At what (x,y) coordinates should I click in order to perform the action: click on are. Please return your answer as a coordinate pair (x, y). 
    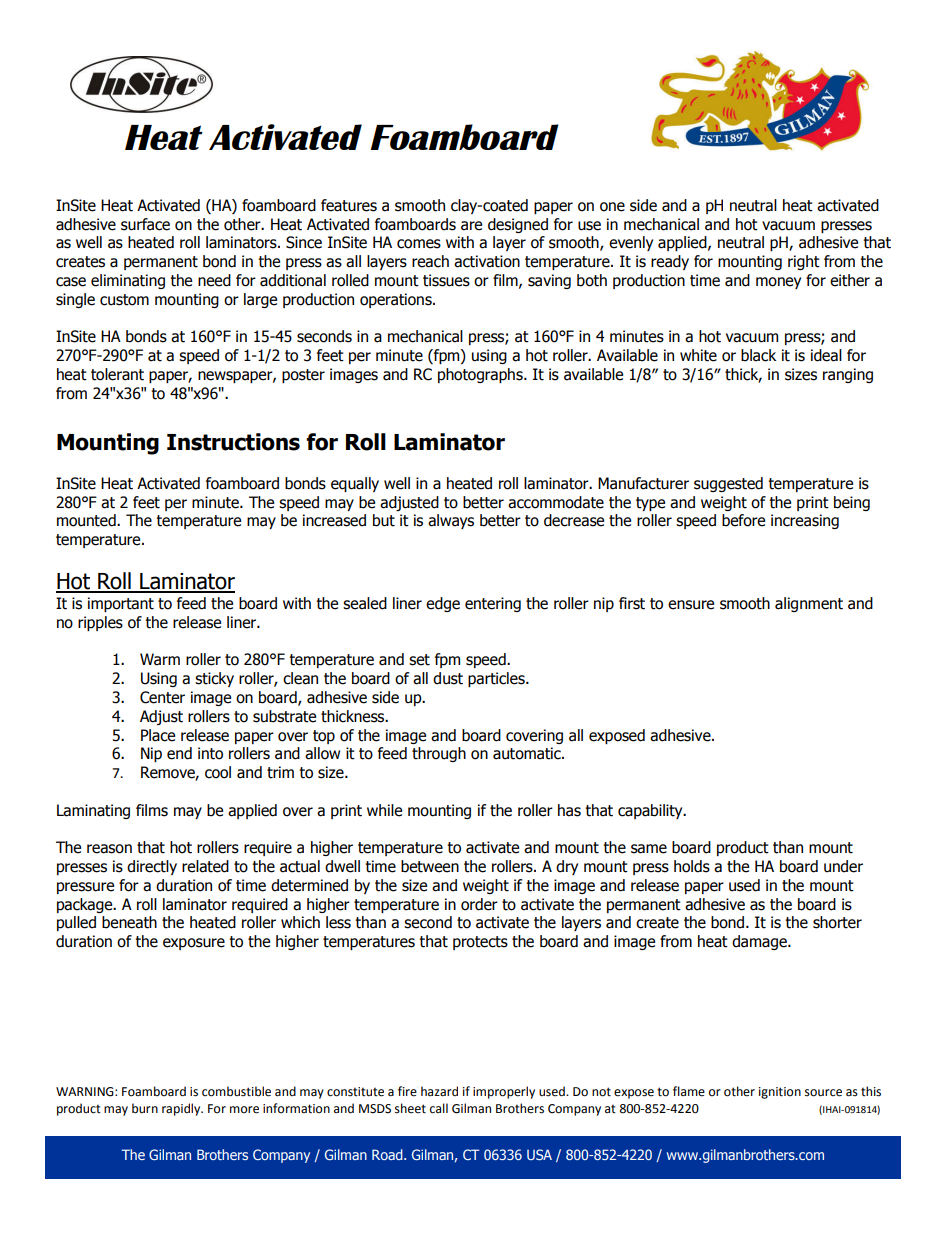
    Looking at the image, I should click on (471, 226).
